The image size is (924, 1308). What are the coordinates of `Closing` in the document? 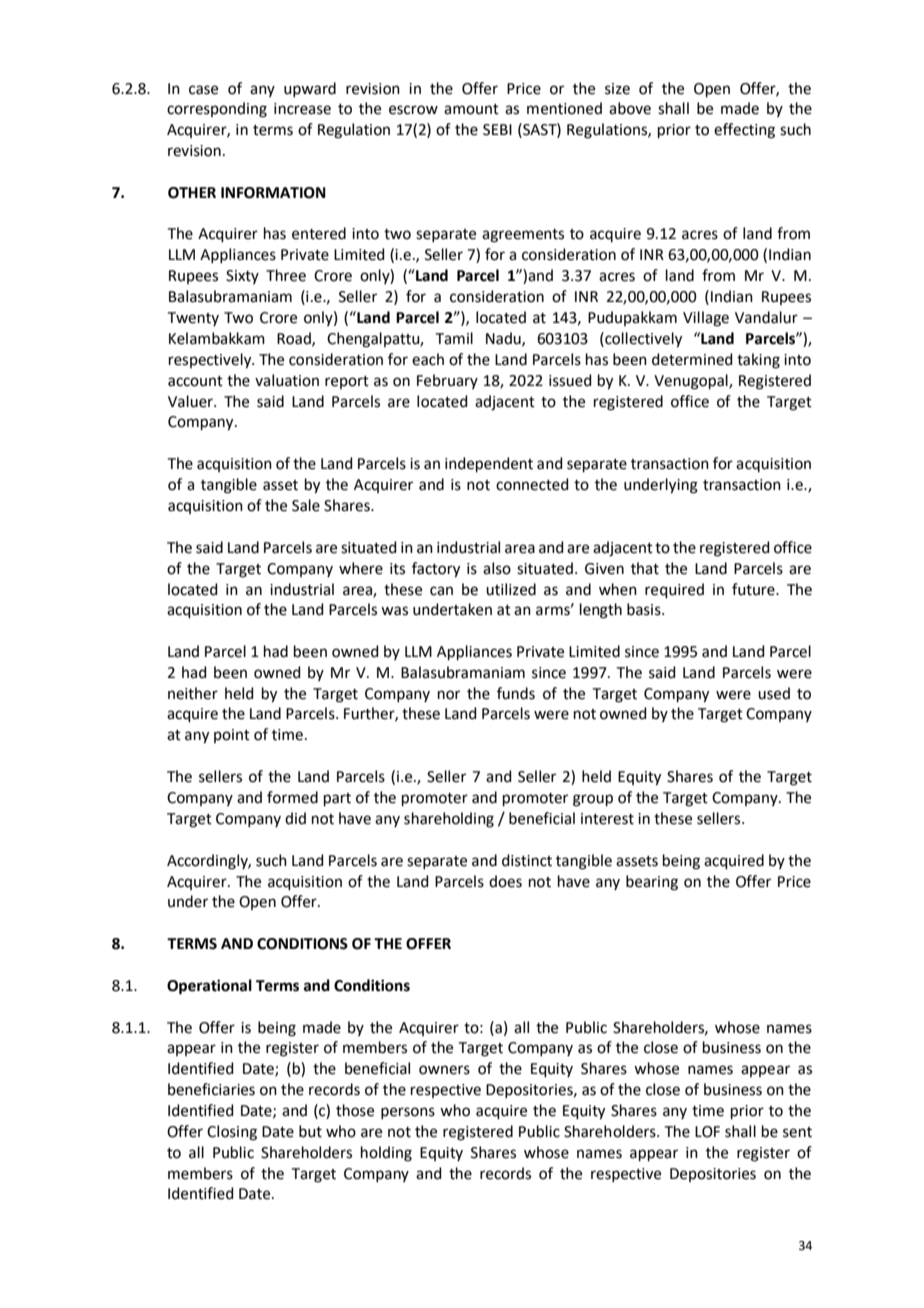 It's located at (232, 1133).
